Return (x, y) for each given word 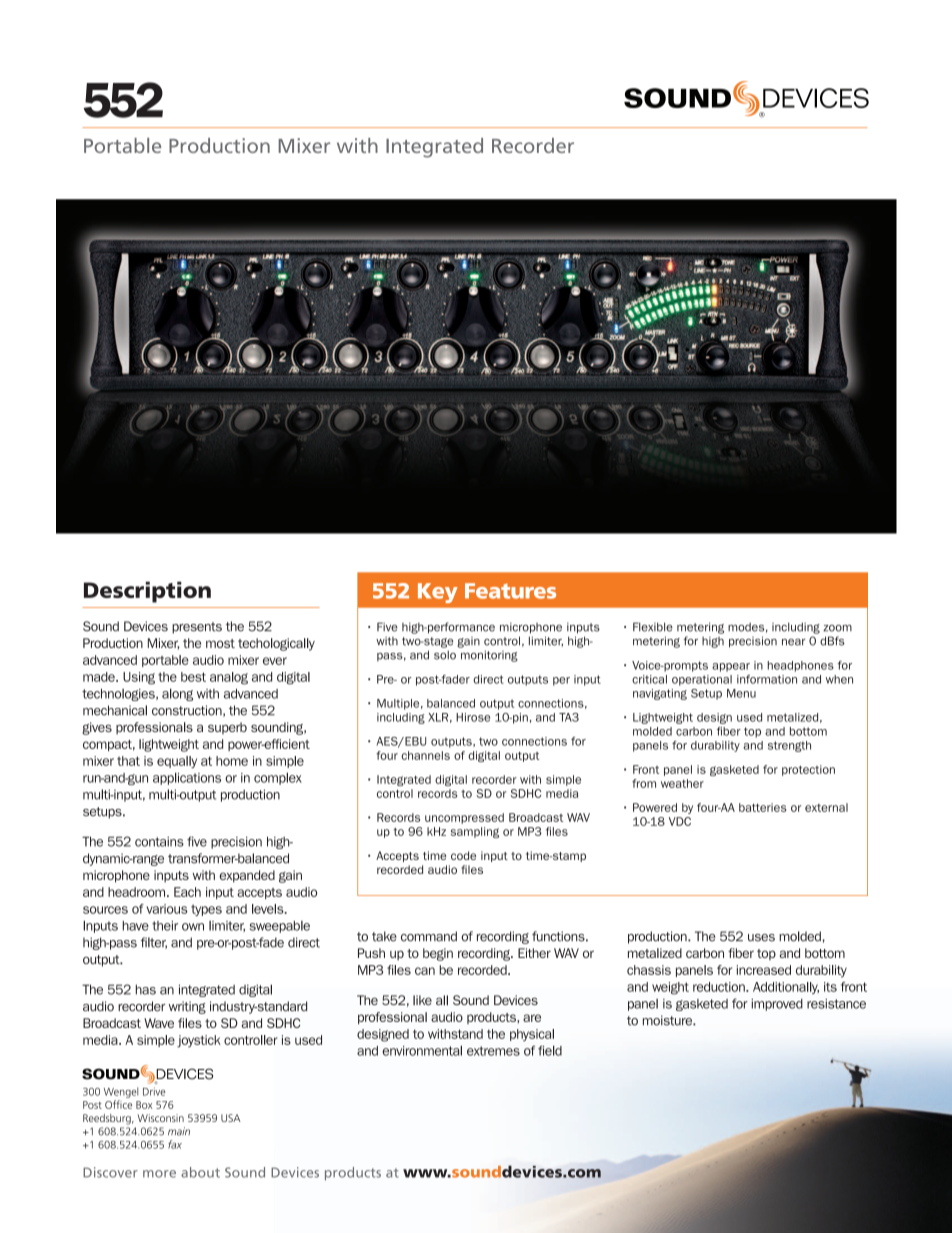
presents (197, 628)
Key (438, 593)
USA (231, 1118)
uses (761, 938)
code (463, 855)
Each (187, 892)
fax (175, 1144)
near (793, 642)
